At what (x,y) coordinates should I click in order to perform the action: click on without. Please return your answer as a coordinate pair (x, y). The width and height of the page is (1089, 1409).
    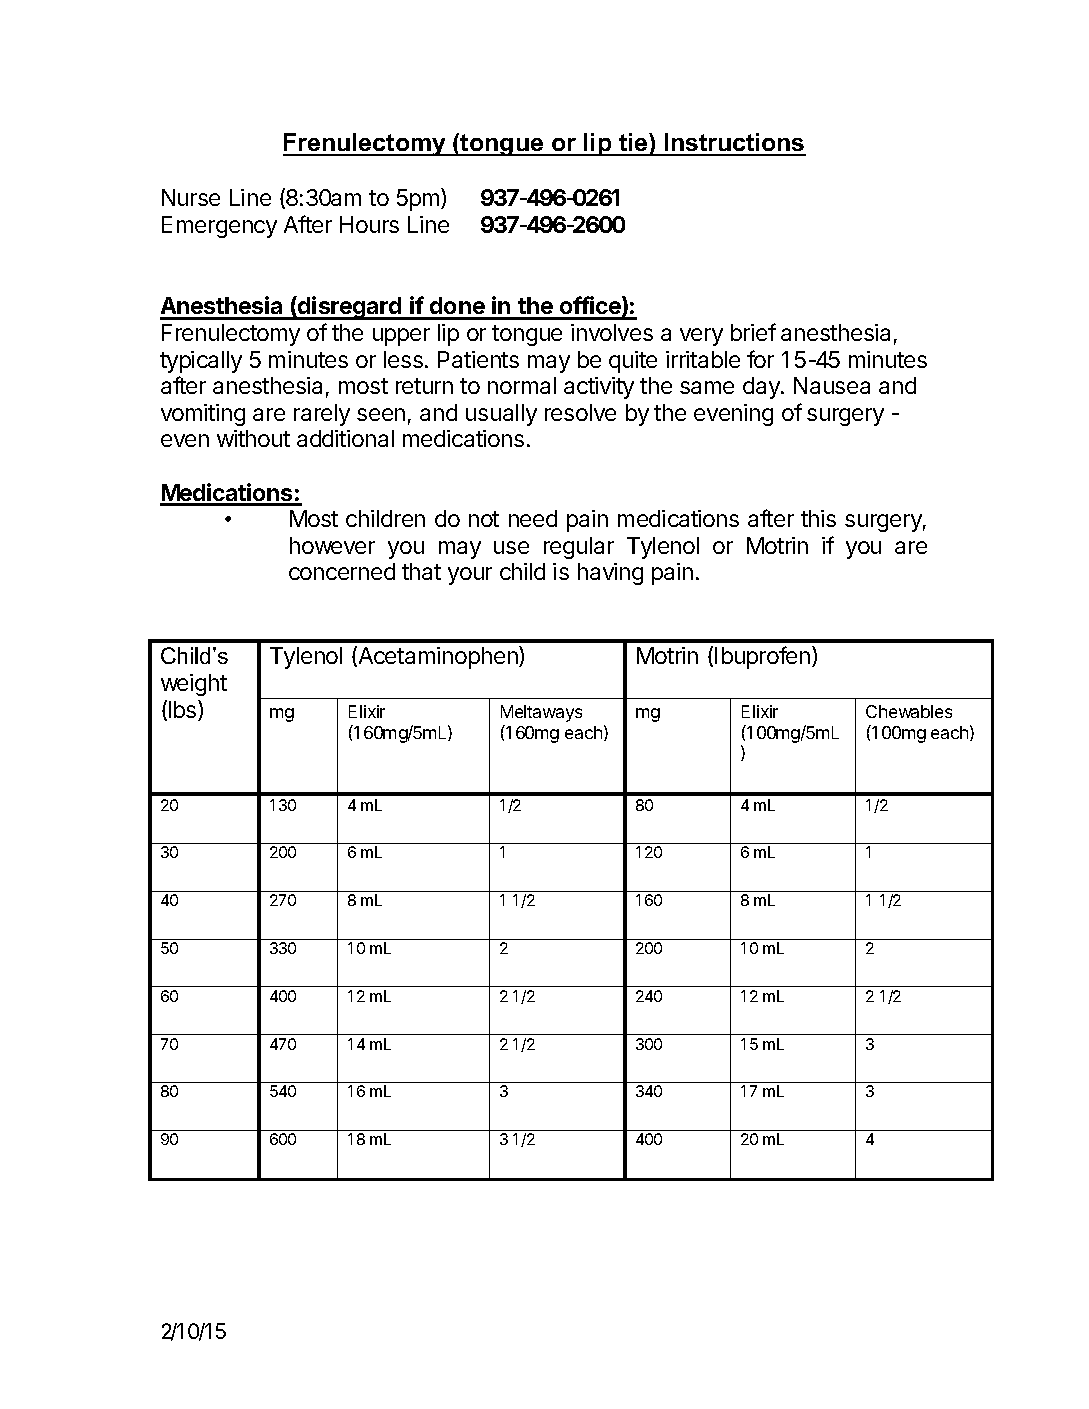
    Looking at the image, I should click on (253, 438).
